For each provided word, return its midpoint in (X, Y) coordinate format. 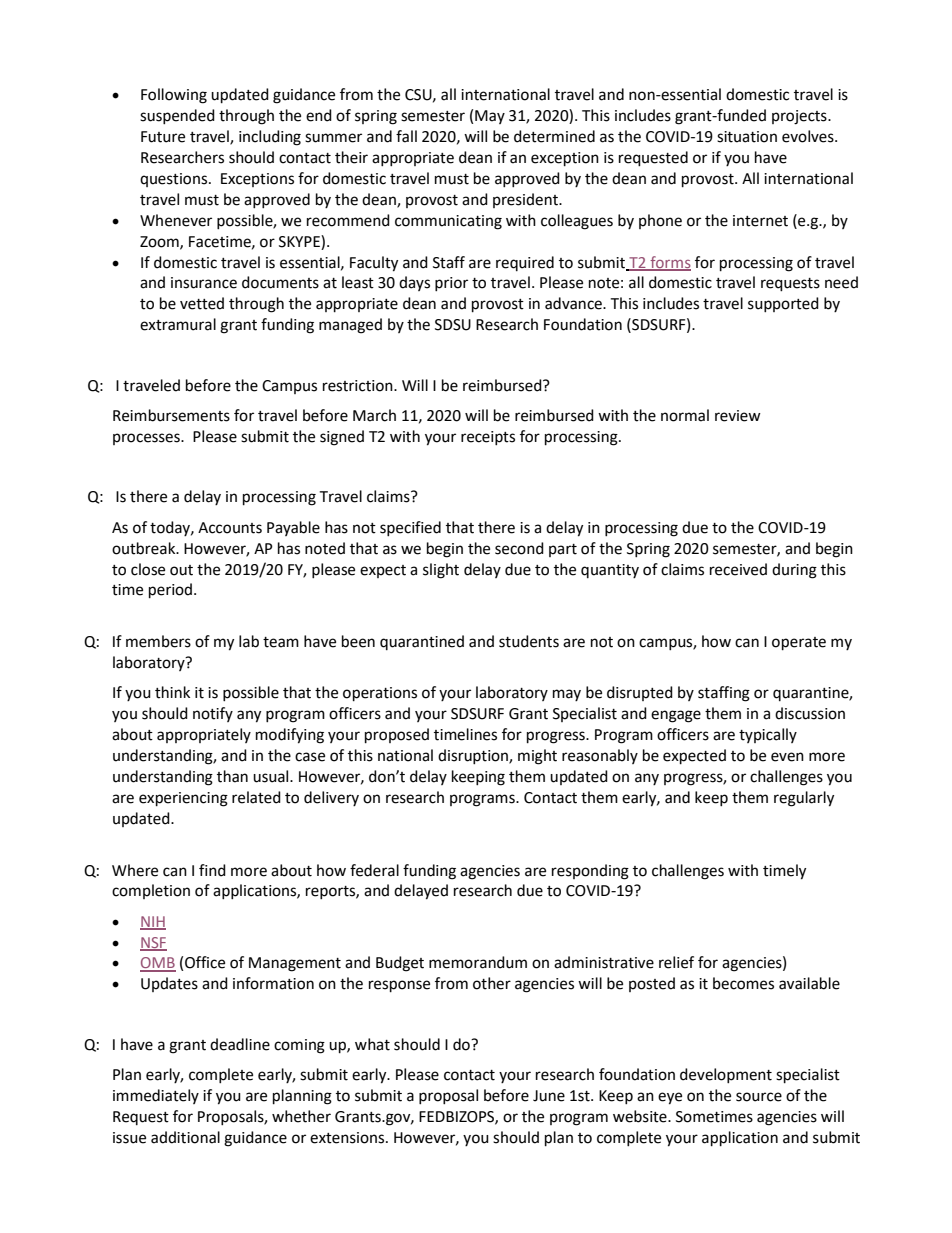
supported (783, 304)
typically (768, 735)
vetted (202, 303)
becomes (743, 983)
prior (451, 284)
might (537, 757)
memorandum (478, 962)
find (212, 870)
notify (213, 714)
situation (747, 137)
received (738, 569)
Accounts (230, 528)
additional (185, 1137)
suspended (177, 116)
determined (554, 136)
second (519, 548)
